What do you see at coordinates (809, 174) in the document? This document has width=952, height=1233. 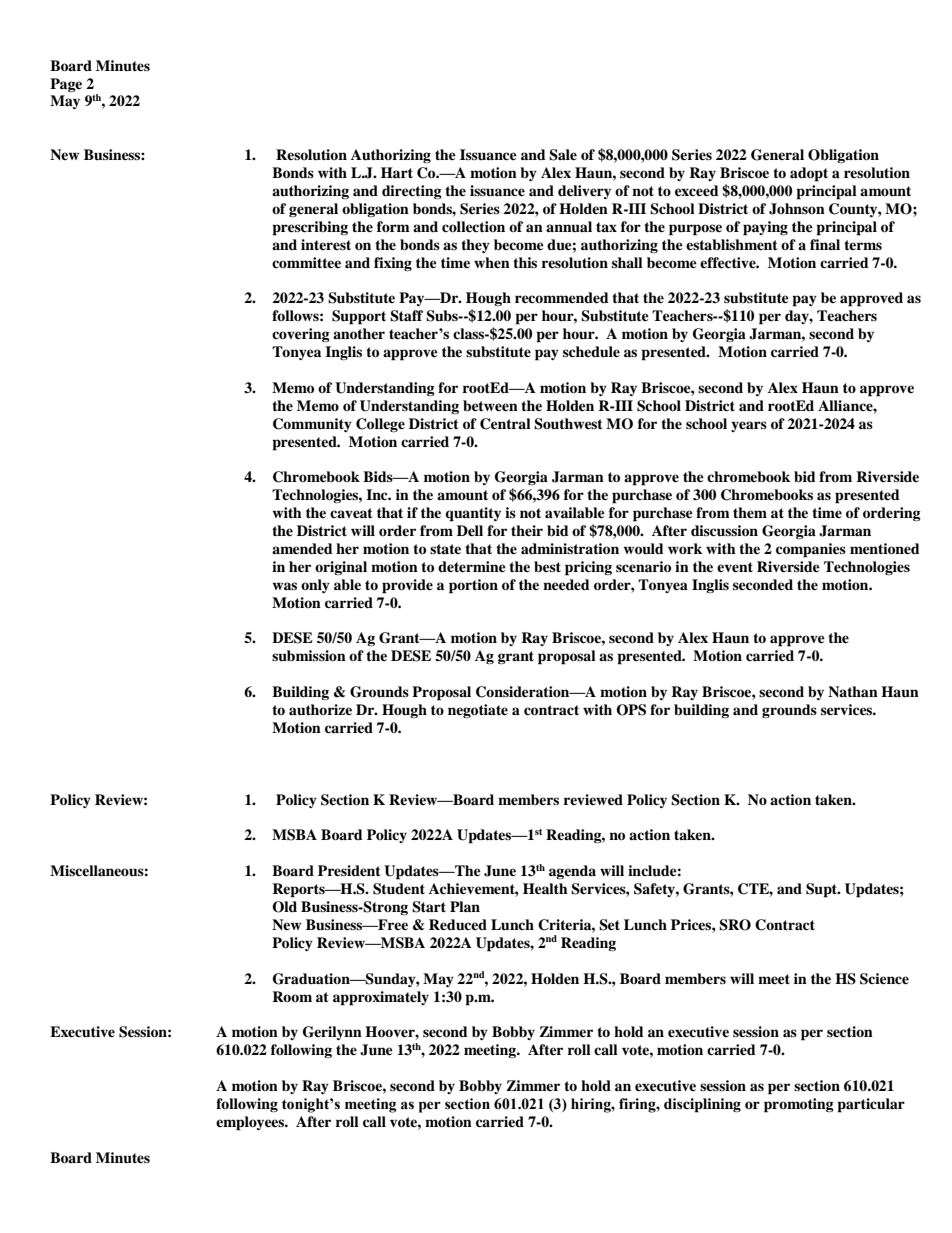 I see `adopt` at bounding box center [809, 174].
